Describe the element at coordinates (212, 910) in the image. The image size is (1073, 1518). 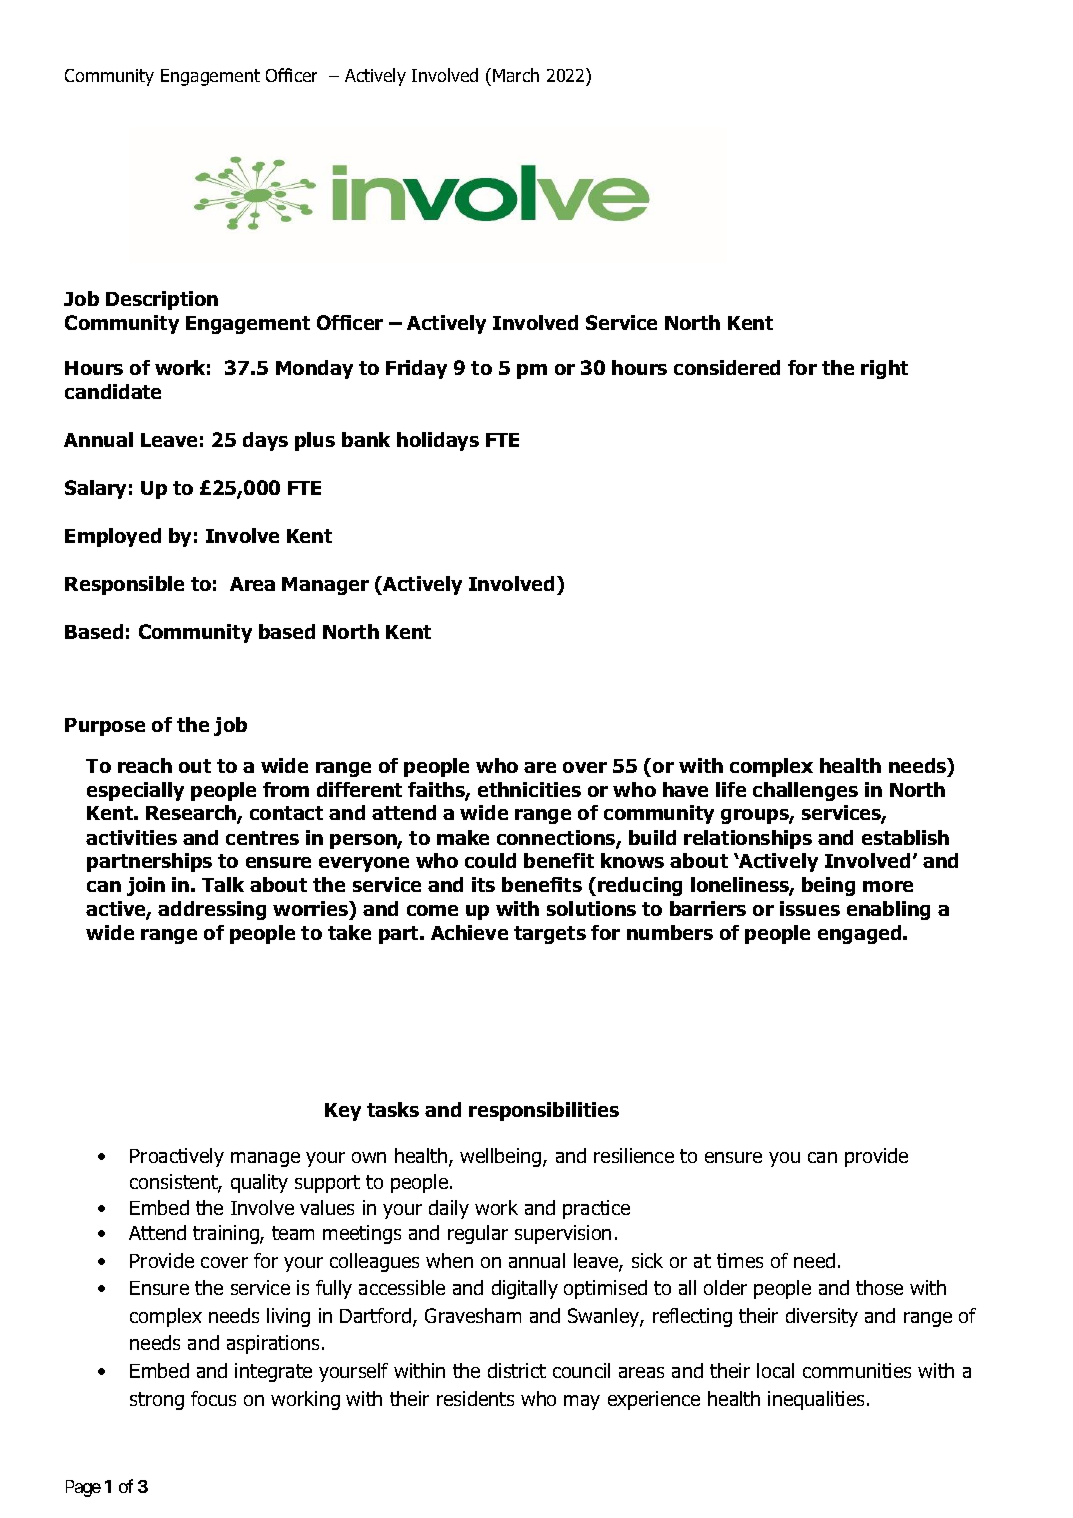
I see `addressing` at that location.
